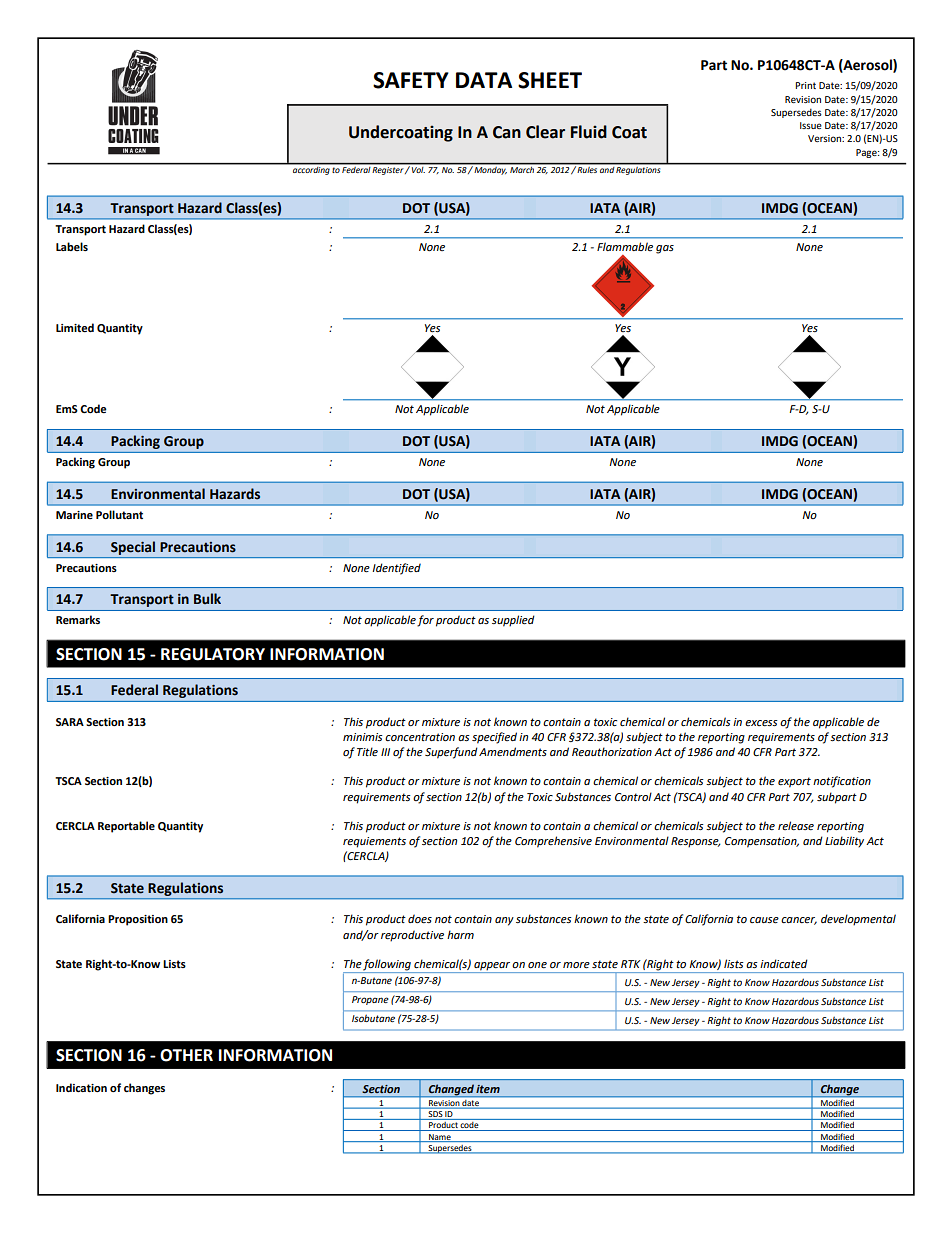  Describe the element at coordinates (119, 514) in the screenshot. I see `Pollutant` at that location.
